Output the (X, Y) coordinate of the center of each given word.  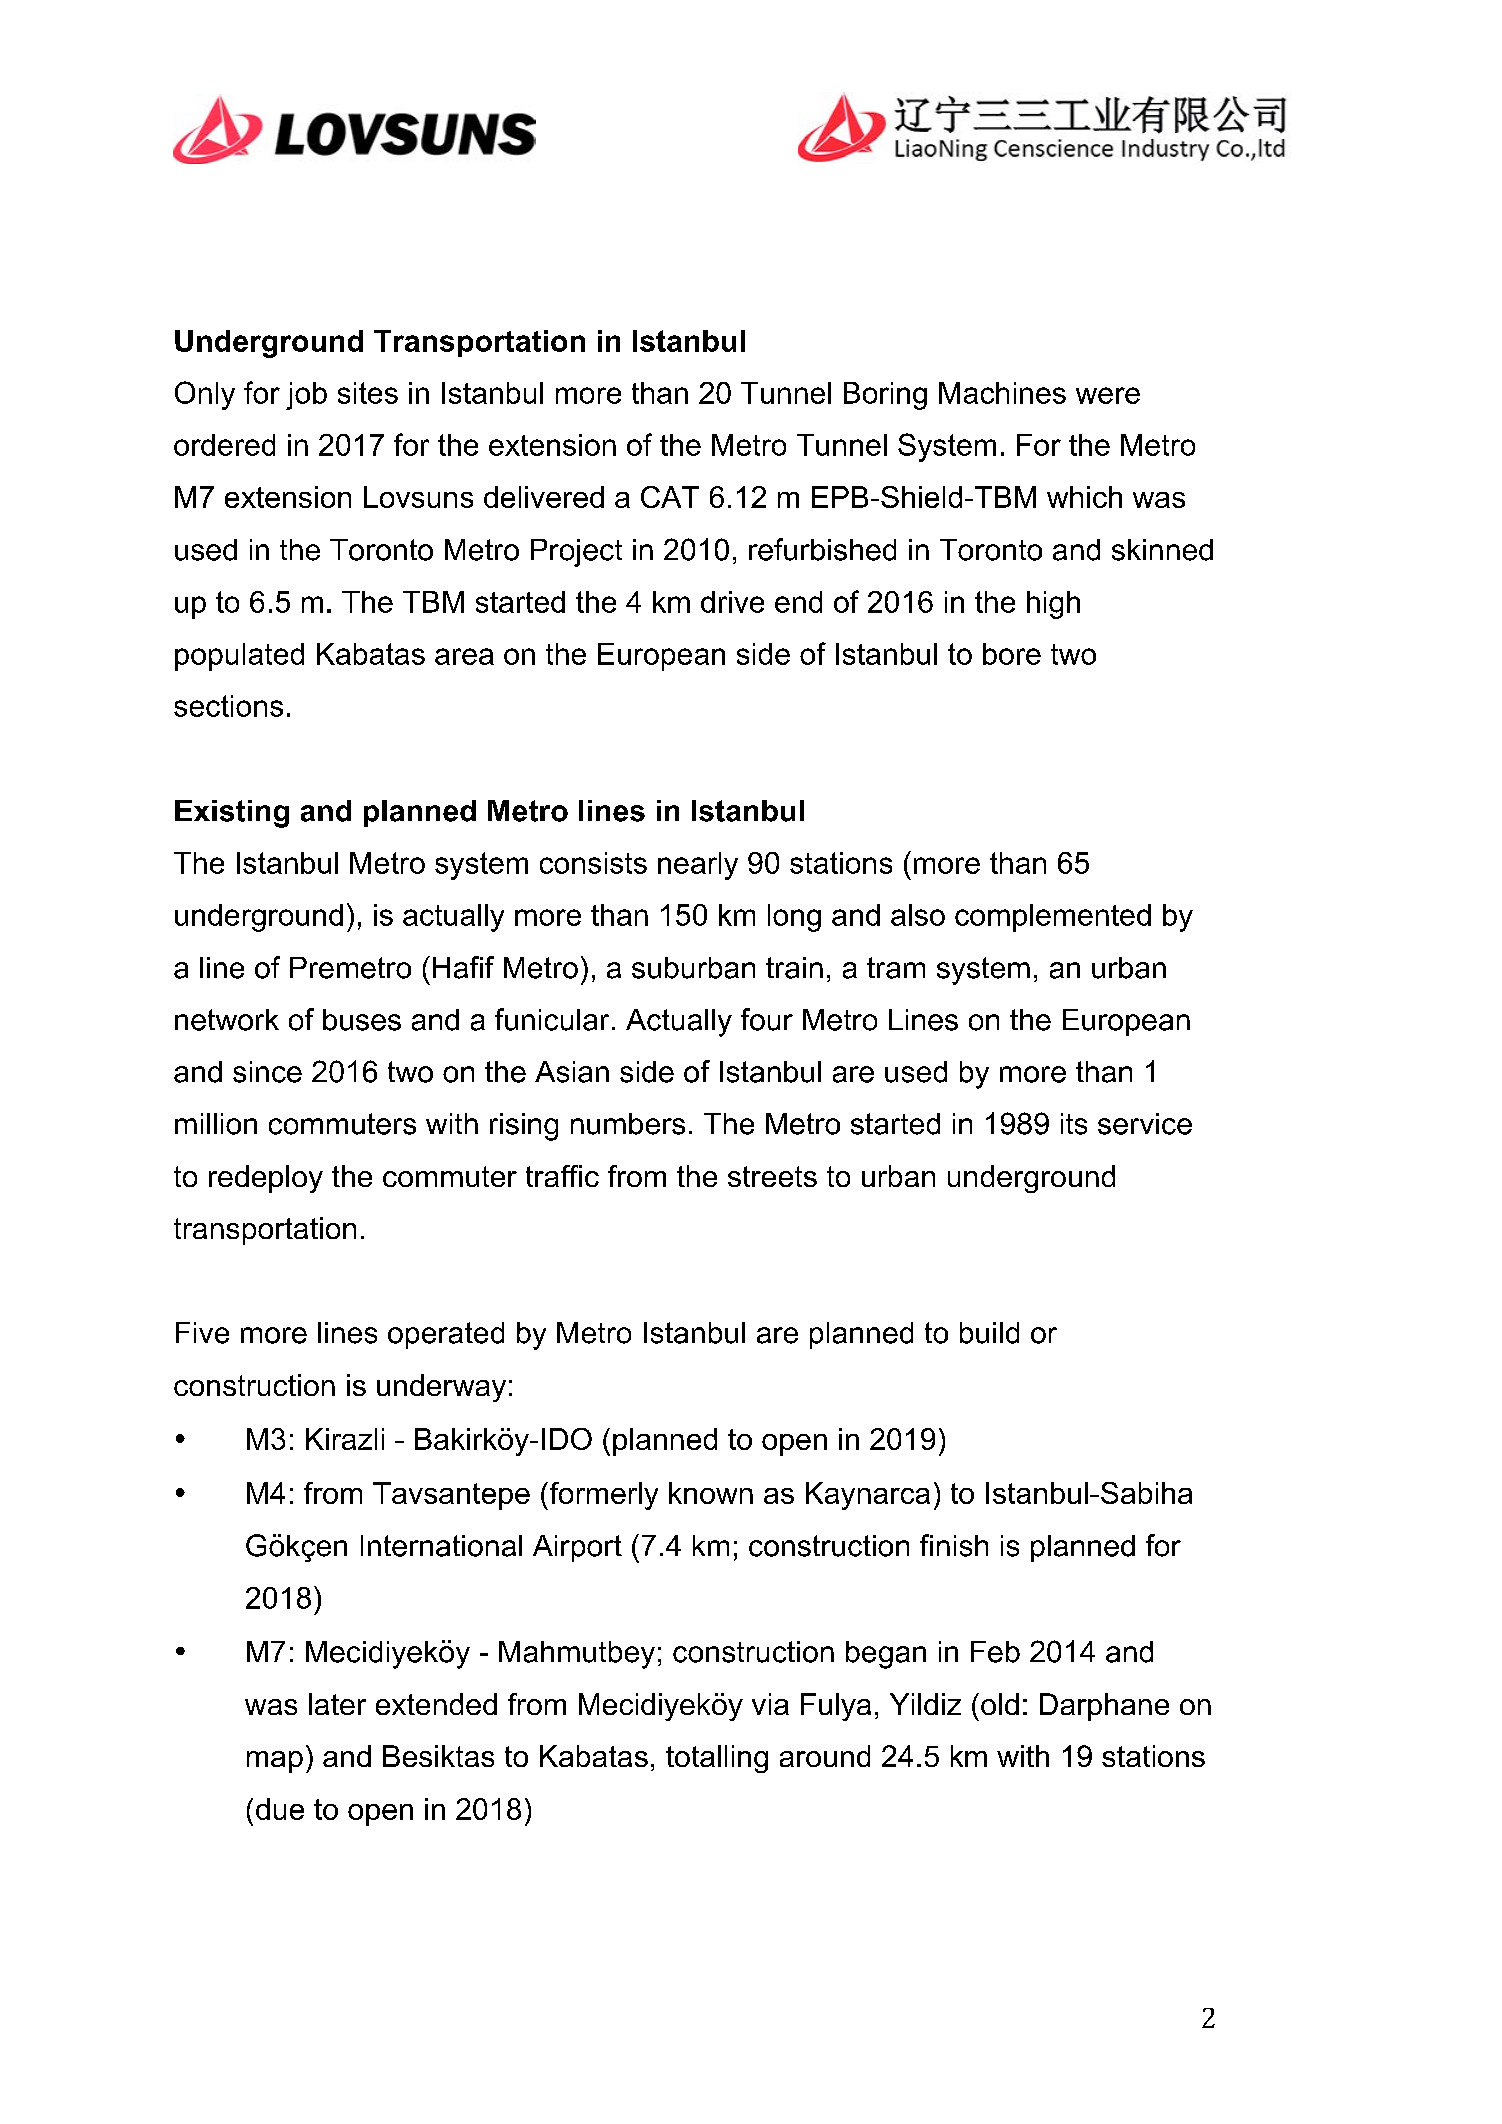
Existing (232, 814)
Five (202, 1333)
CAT (670, 497)
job (306, 396)
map (275, 1762)
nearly (698, 866)
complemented (1053, 918)
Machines (1002, 393)
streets (772, 1176)
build (989, 1333)
